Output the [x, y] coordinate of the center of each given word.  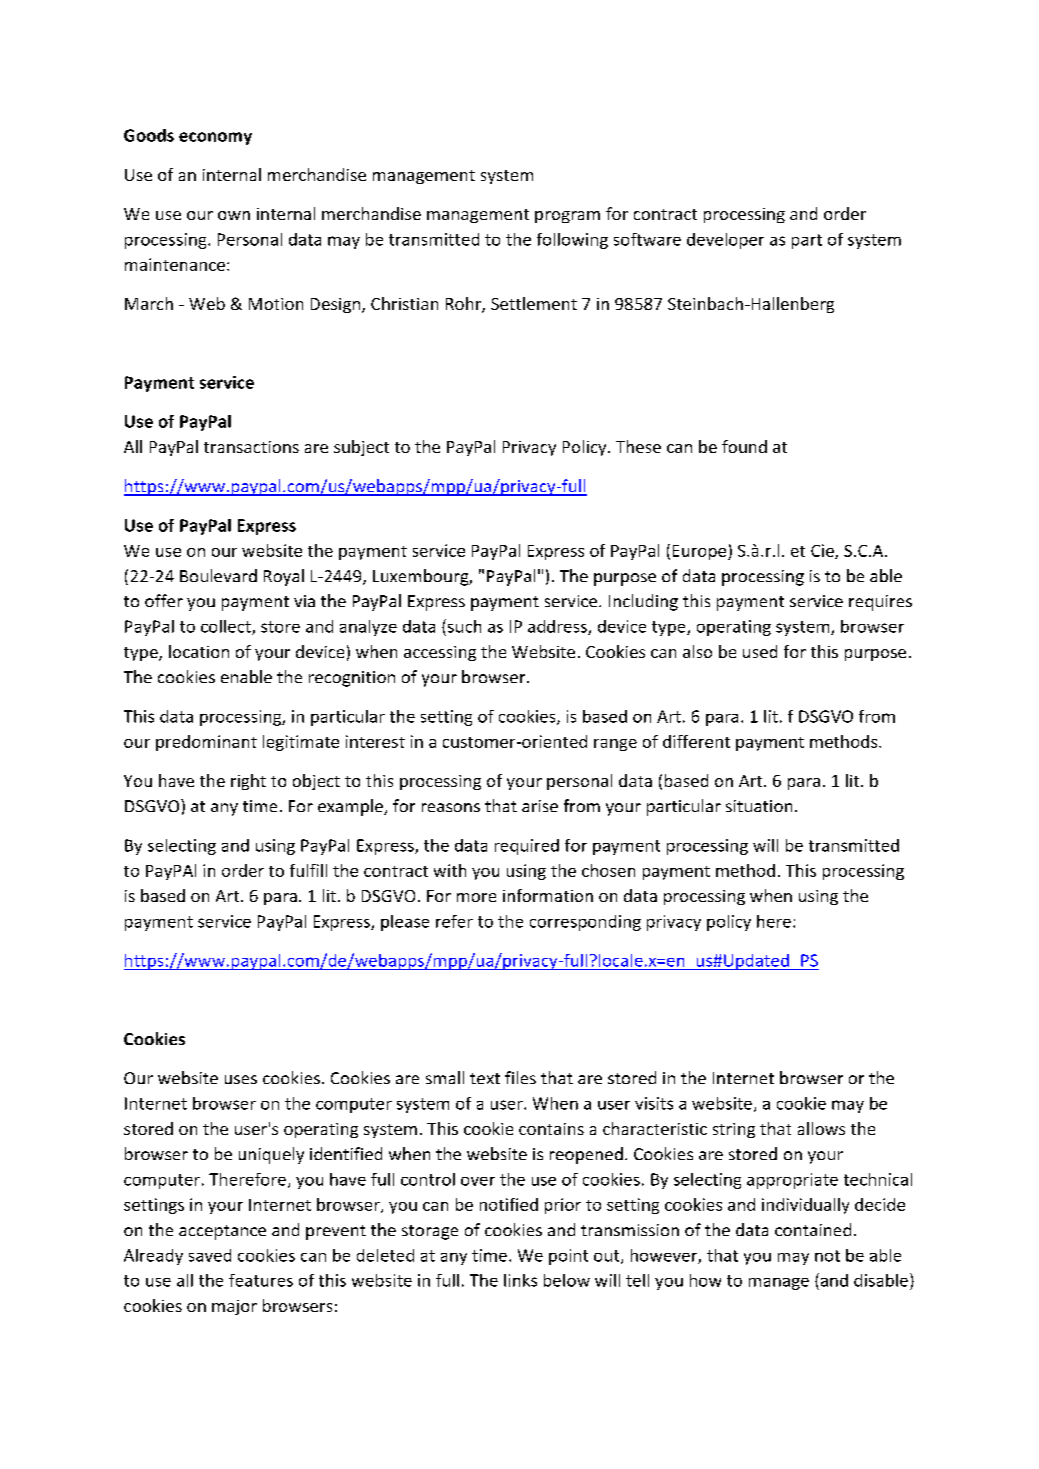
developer [725, 241]
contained [813, 1229]
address [558, 627]
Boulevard [218, 575]
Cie [823, 551]
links [520, 1280]
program [567, 217]
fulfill [308, 870]
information [548, 895]
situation [759, 806]
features [261, 1280]
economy [215, 138]
